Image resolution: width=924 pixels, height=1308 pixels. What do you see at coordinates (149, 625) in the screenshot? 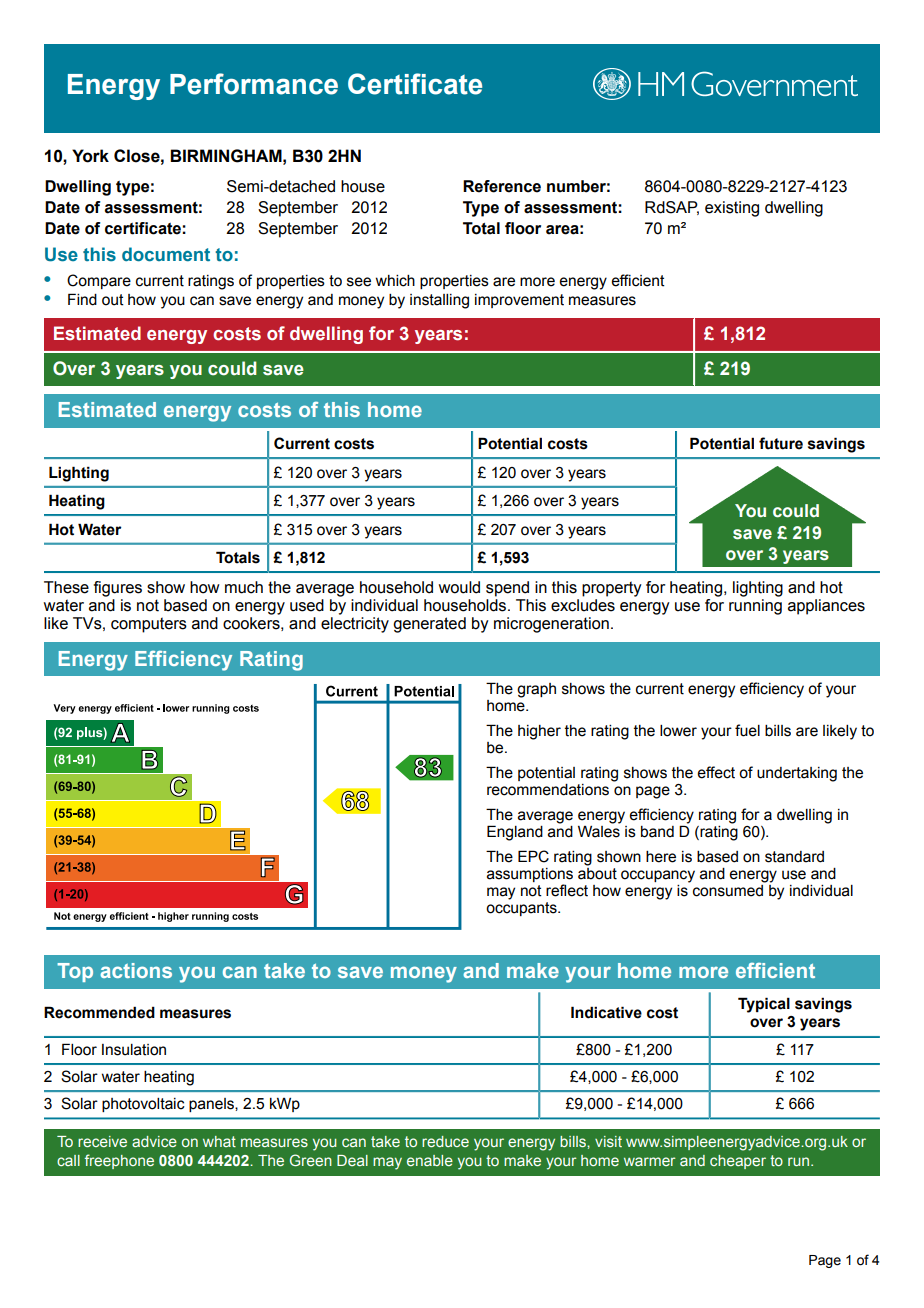
I see `computers` at bounding box center [149, 625].
